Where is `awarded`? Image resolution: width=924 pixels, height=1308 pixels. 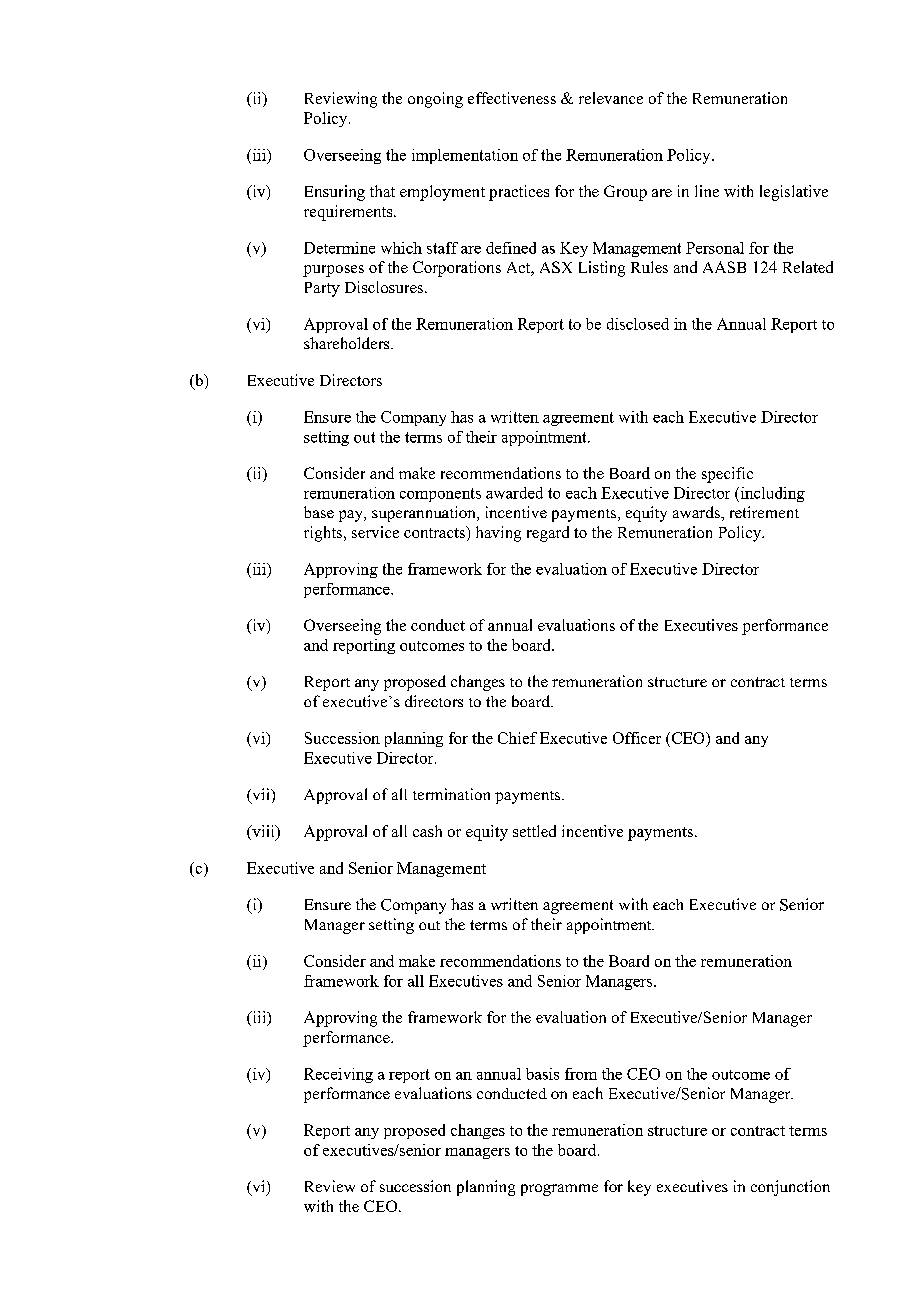
awarded is located at coordinates (514, 493).
